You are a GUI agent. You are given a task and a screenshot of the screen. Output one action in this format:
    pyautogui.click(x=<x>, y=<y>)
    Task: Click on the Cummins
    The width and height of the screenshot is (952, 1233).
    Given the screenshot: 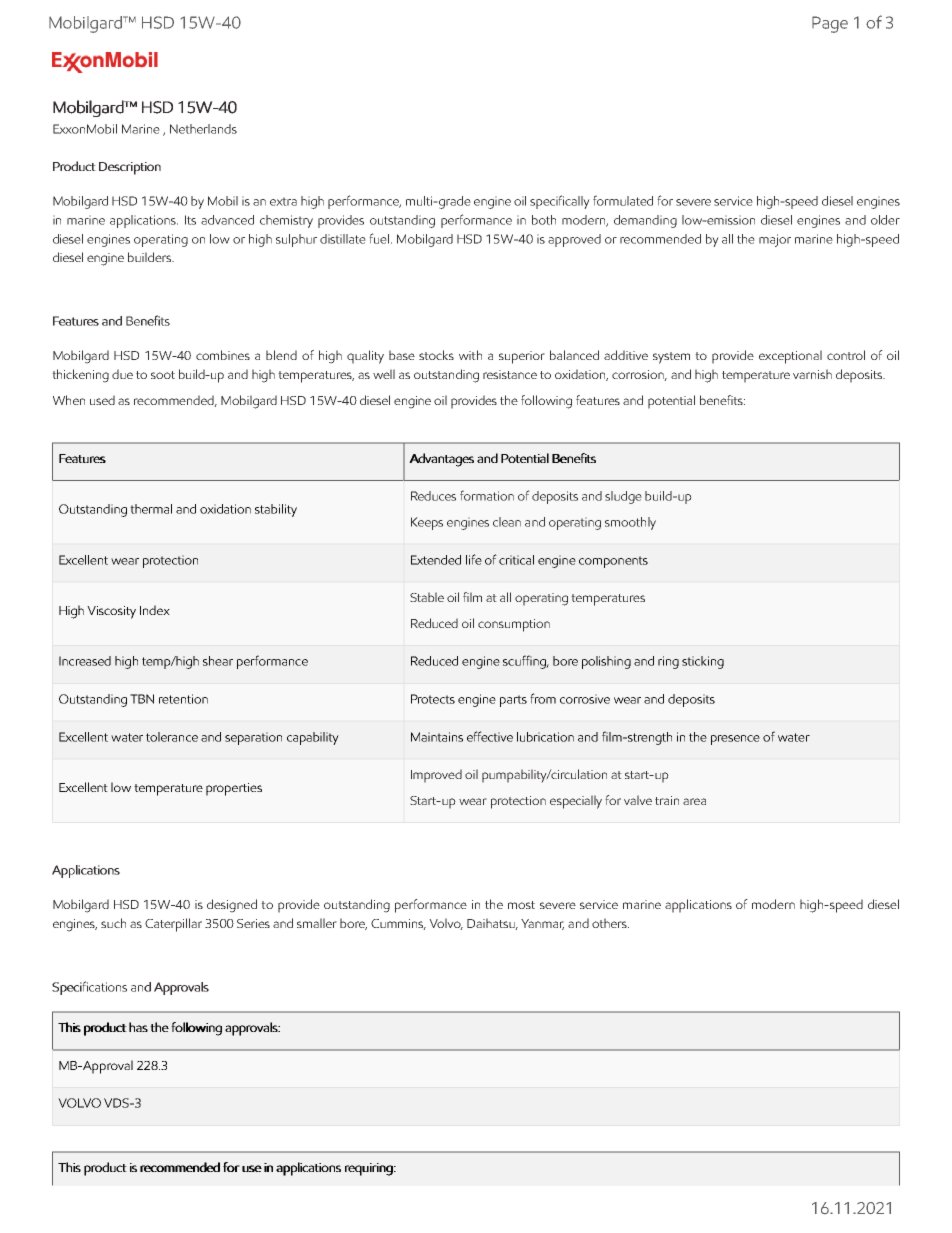 What is the action you would take?
    pyautogui.click(x=398, y=924)
